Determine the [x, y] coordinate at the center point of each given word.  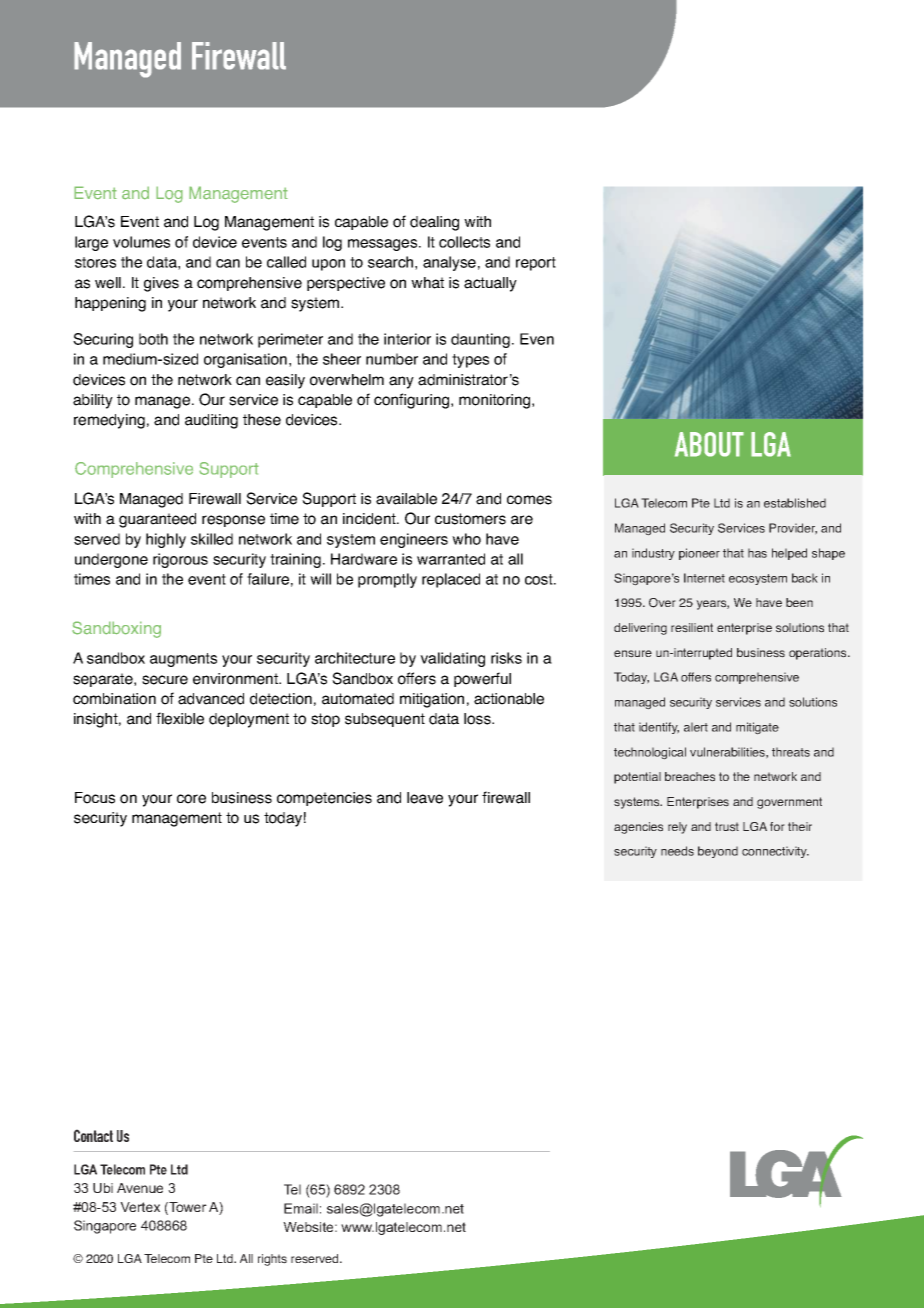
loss [478, 719]
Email [301, 1208]
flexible [180, 718]
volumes [141, 242]
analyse [449, 263]
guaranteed [157, 520]
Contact [93, 1135]
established [795, 503]
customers [470, 519]
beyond [718, 852]
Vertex [140, 1207]
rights [272, 1260]
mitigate [757, 728]
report [536, 264]
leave [425, 798]
